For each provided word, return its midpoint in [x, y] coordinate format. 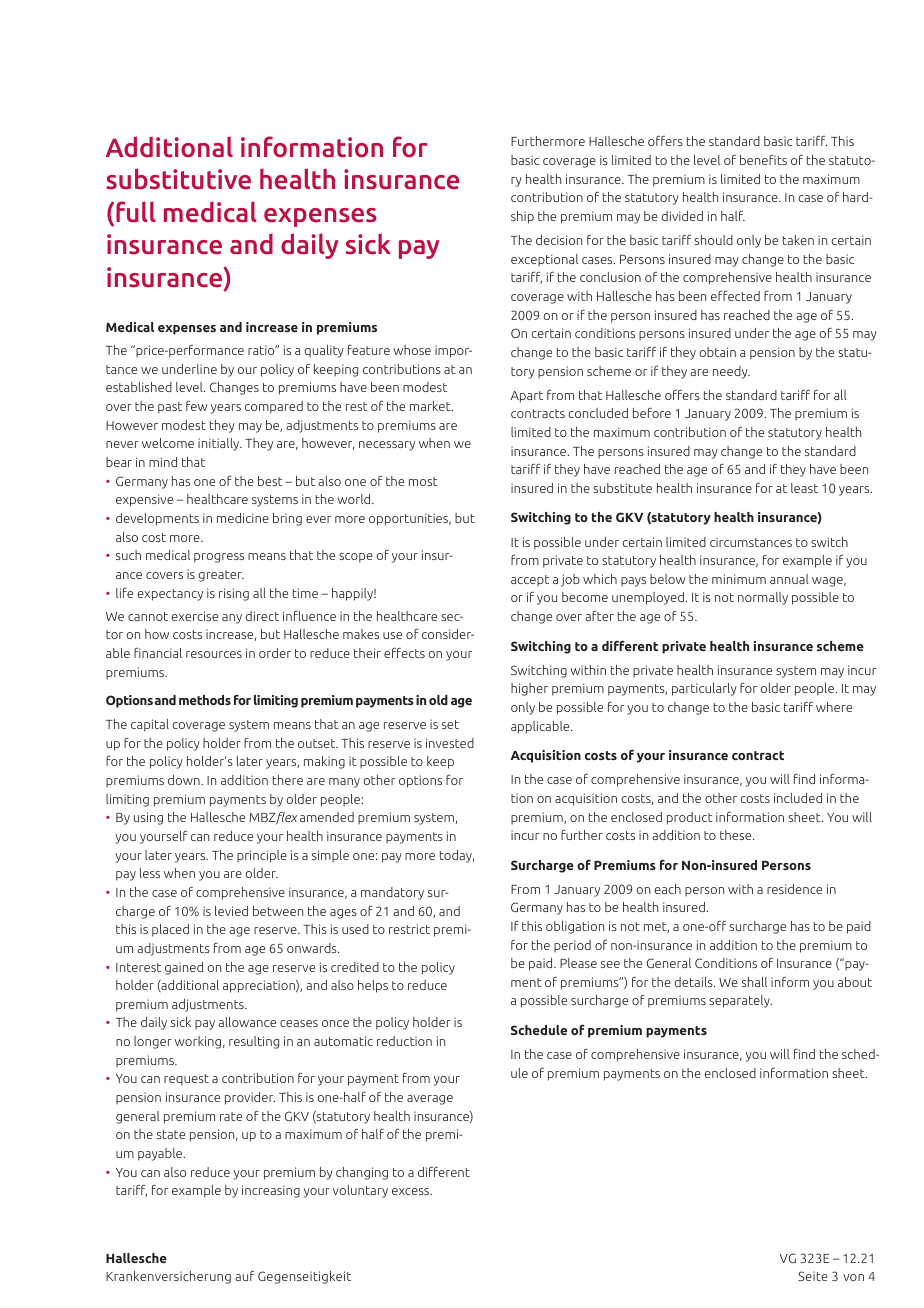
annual [789, 579]
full [136, 211]
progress [219, 558]
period [572, 946]
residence [794, 889]
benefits [763, 160]
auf [244, 1276]
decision [559, 240]
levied [231, 911]
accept [530, 581]
